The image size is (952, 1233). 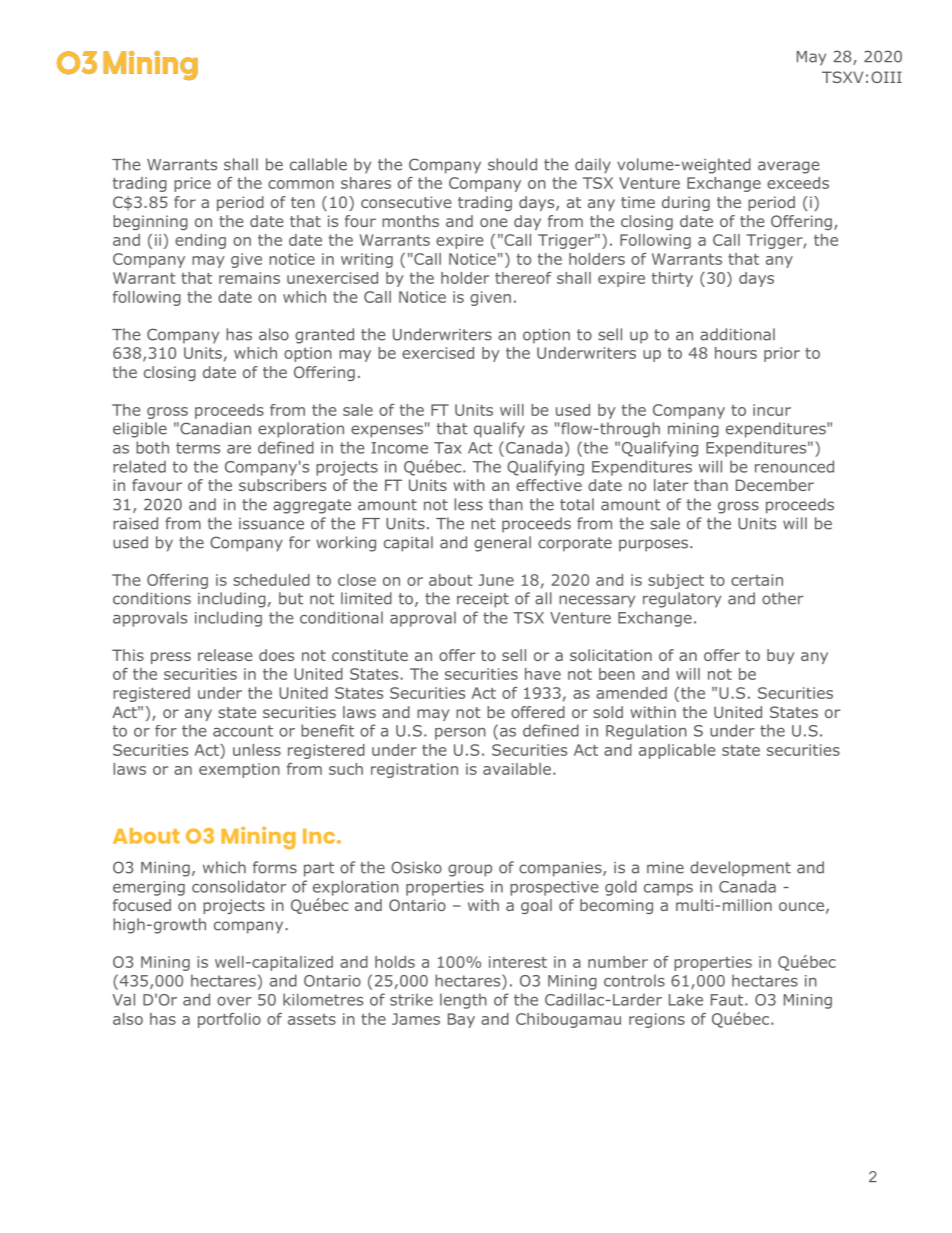 What do you see at coordinates (234, 1001) in the screenshot?
I see `over` at bounding box center [234, 1001].
